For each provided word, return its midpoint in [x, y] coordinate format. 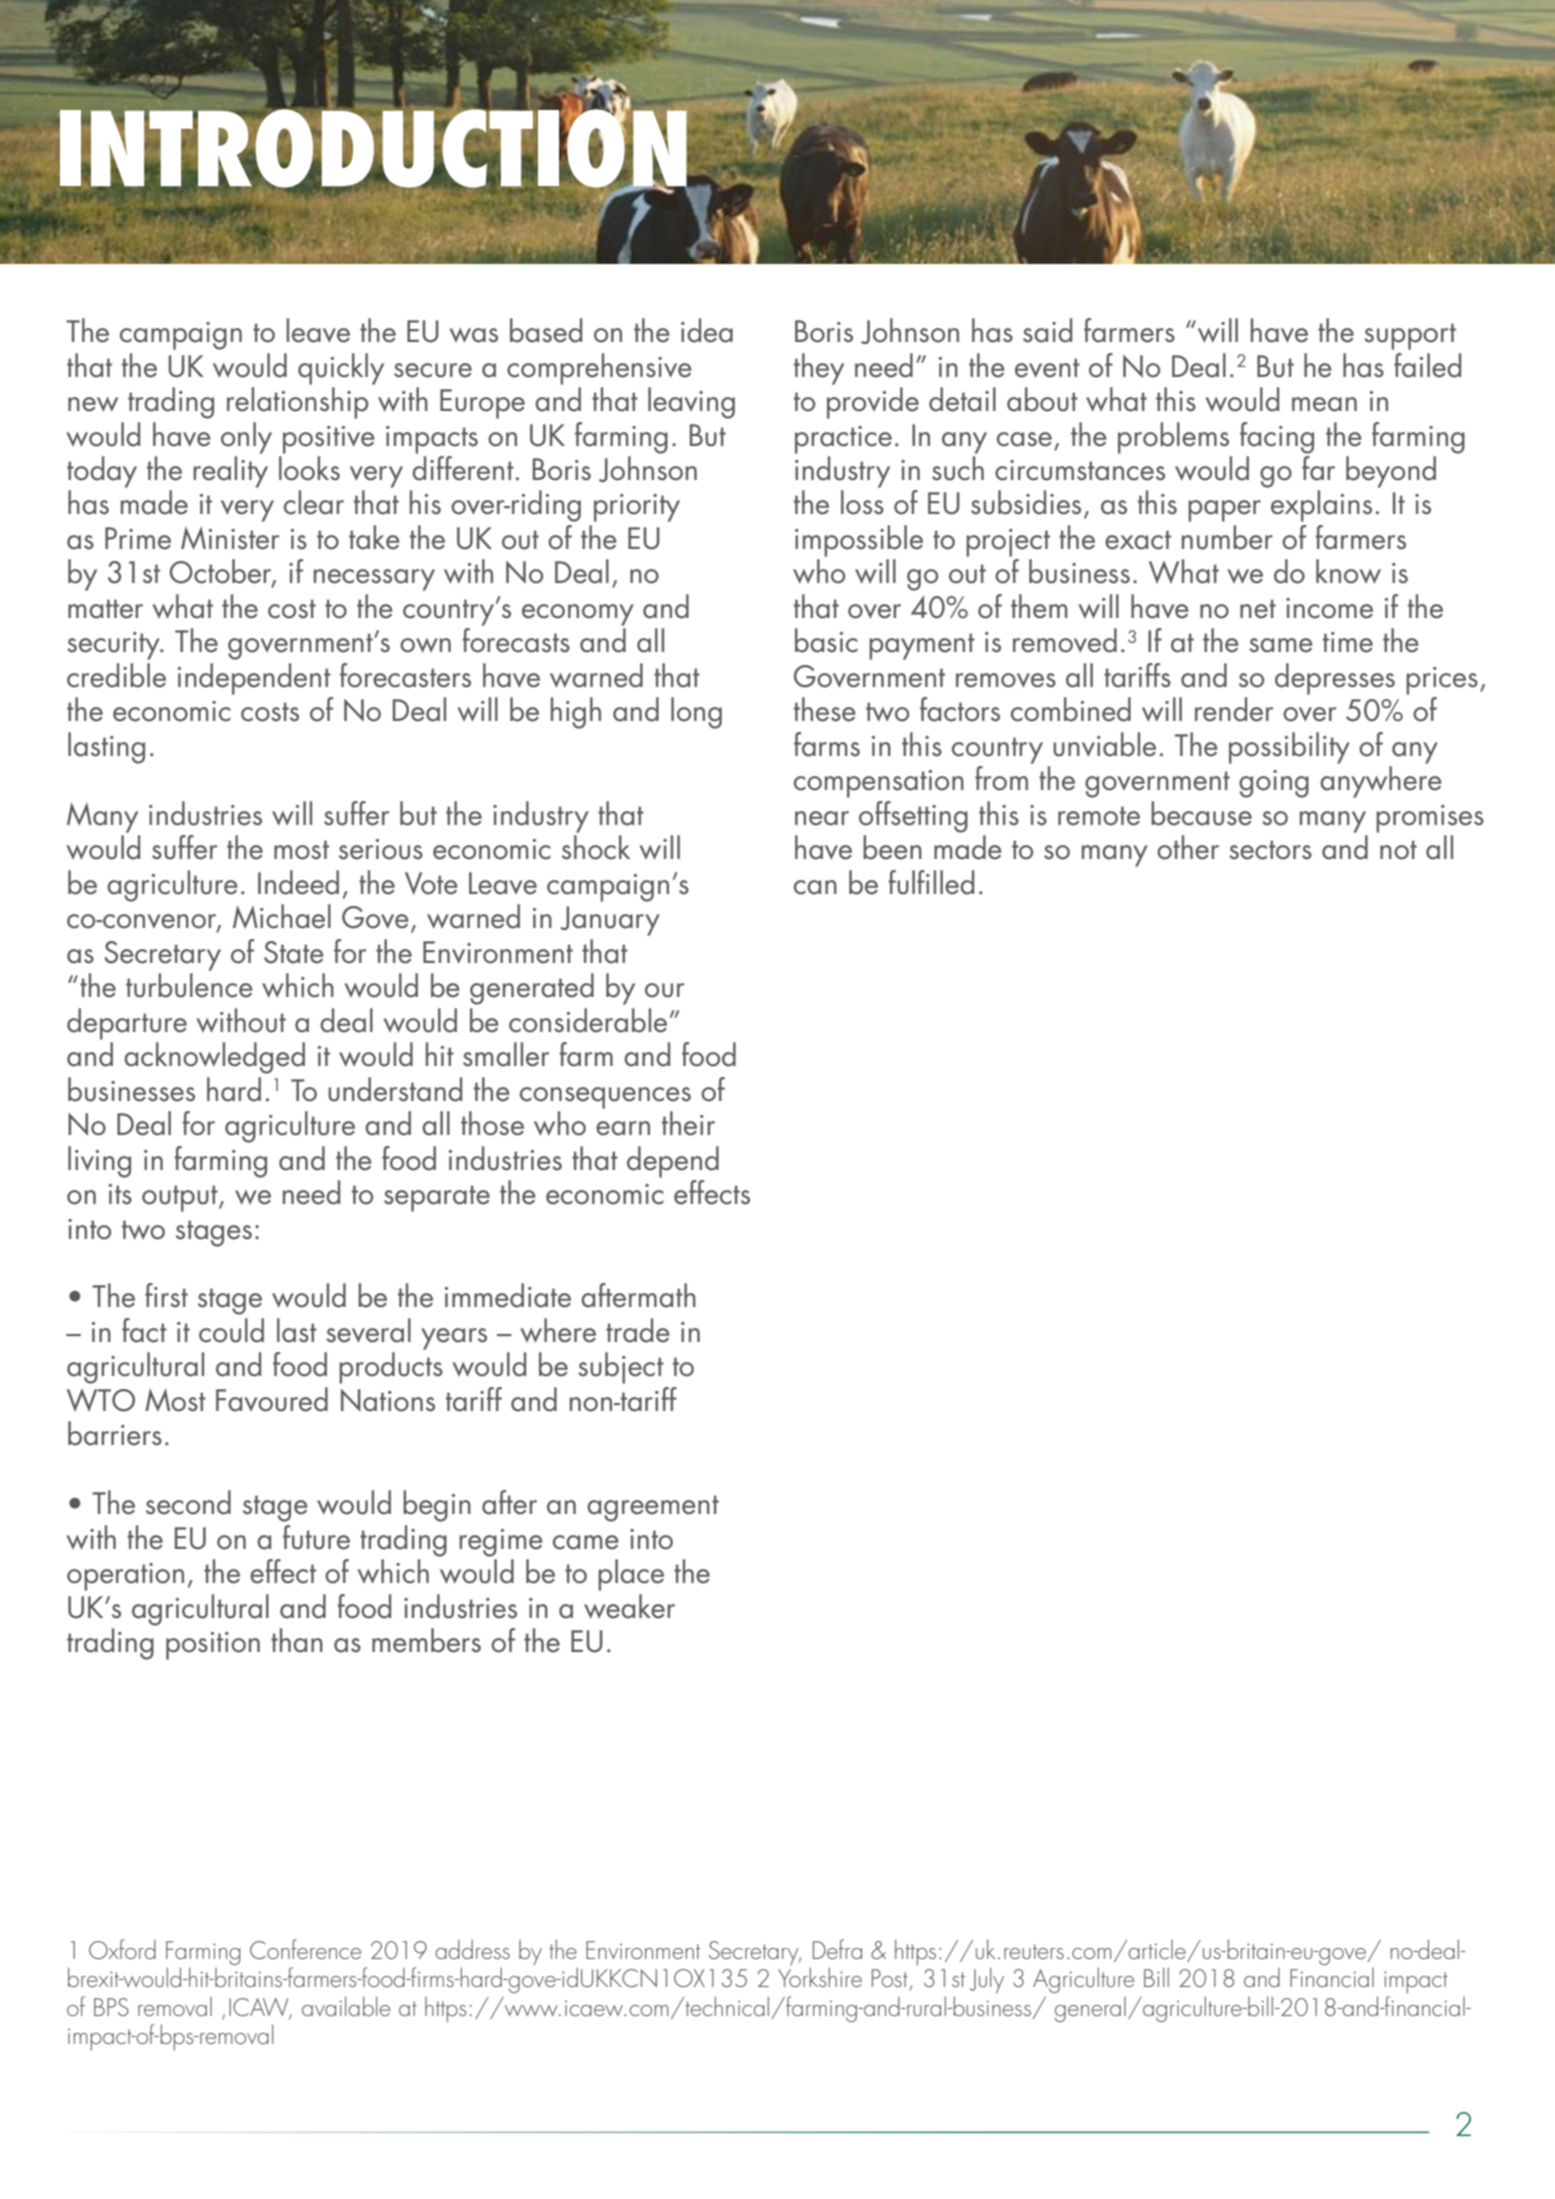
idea [707, 330]
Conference [305, 1949]
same [1281, 645]
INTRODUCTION [374, 148]
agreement [653, 1508]
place [631, 1575]
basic [826, 640]
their [688, 1123]
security [114, 646]
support [1410, 336]
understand [395, 1089]
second [188, 1502]
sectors [1270, 850]
